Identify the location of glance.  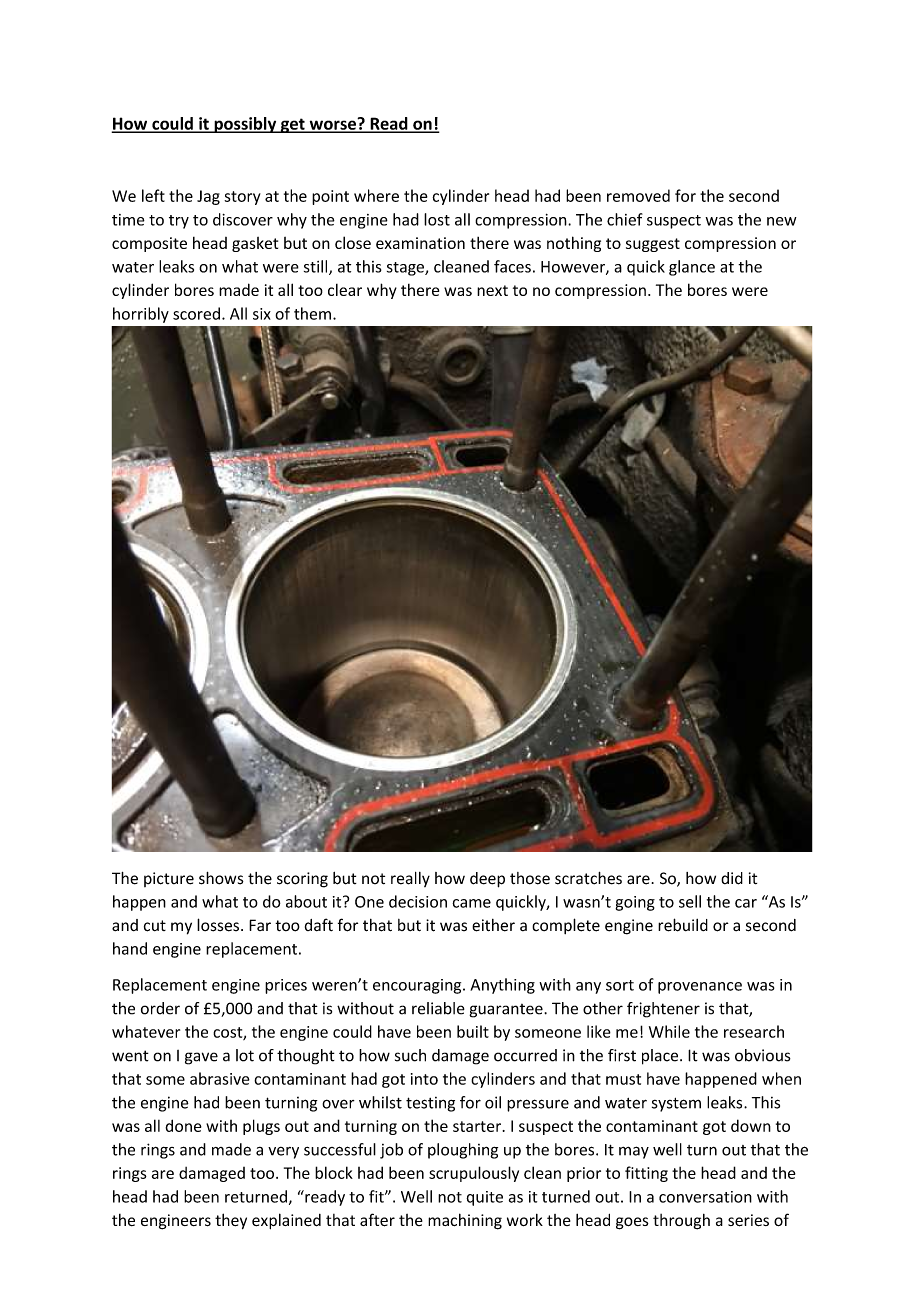
(692, 268).
